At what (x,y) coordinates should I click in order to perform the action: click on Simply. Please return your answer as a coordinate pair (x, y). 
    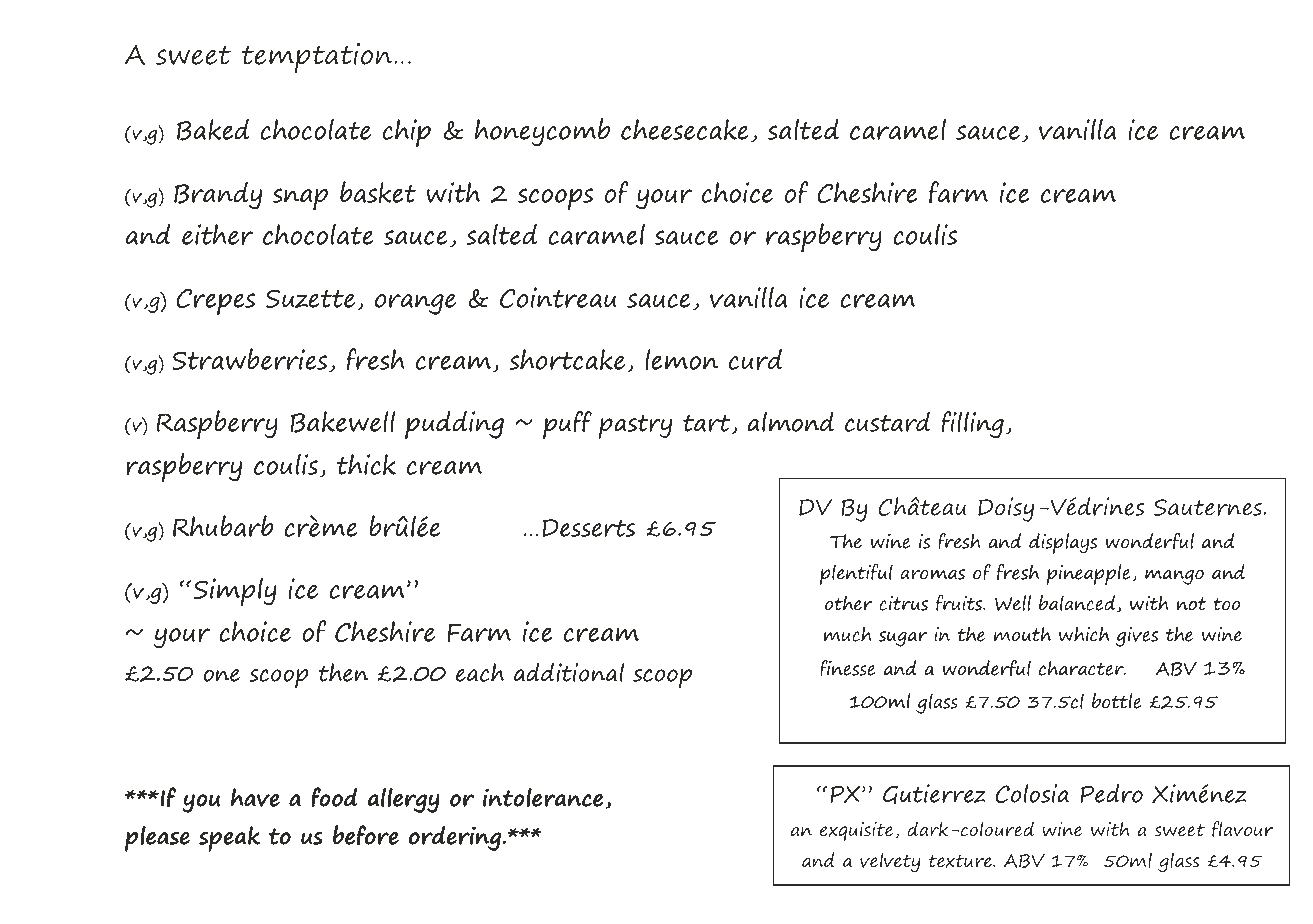
    Looking at the image, I should click on (235, 592).
